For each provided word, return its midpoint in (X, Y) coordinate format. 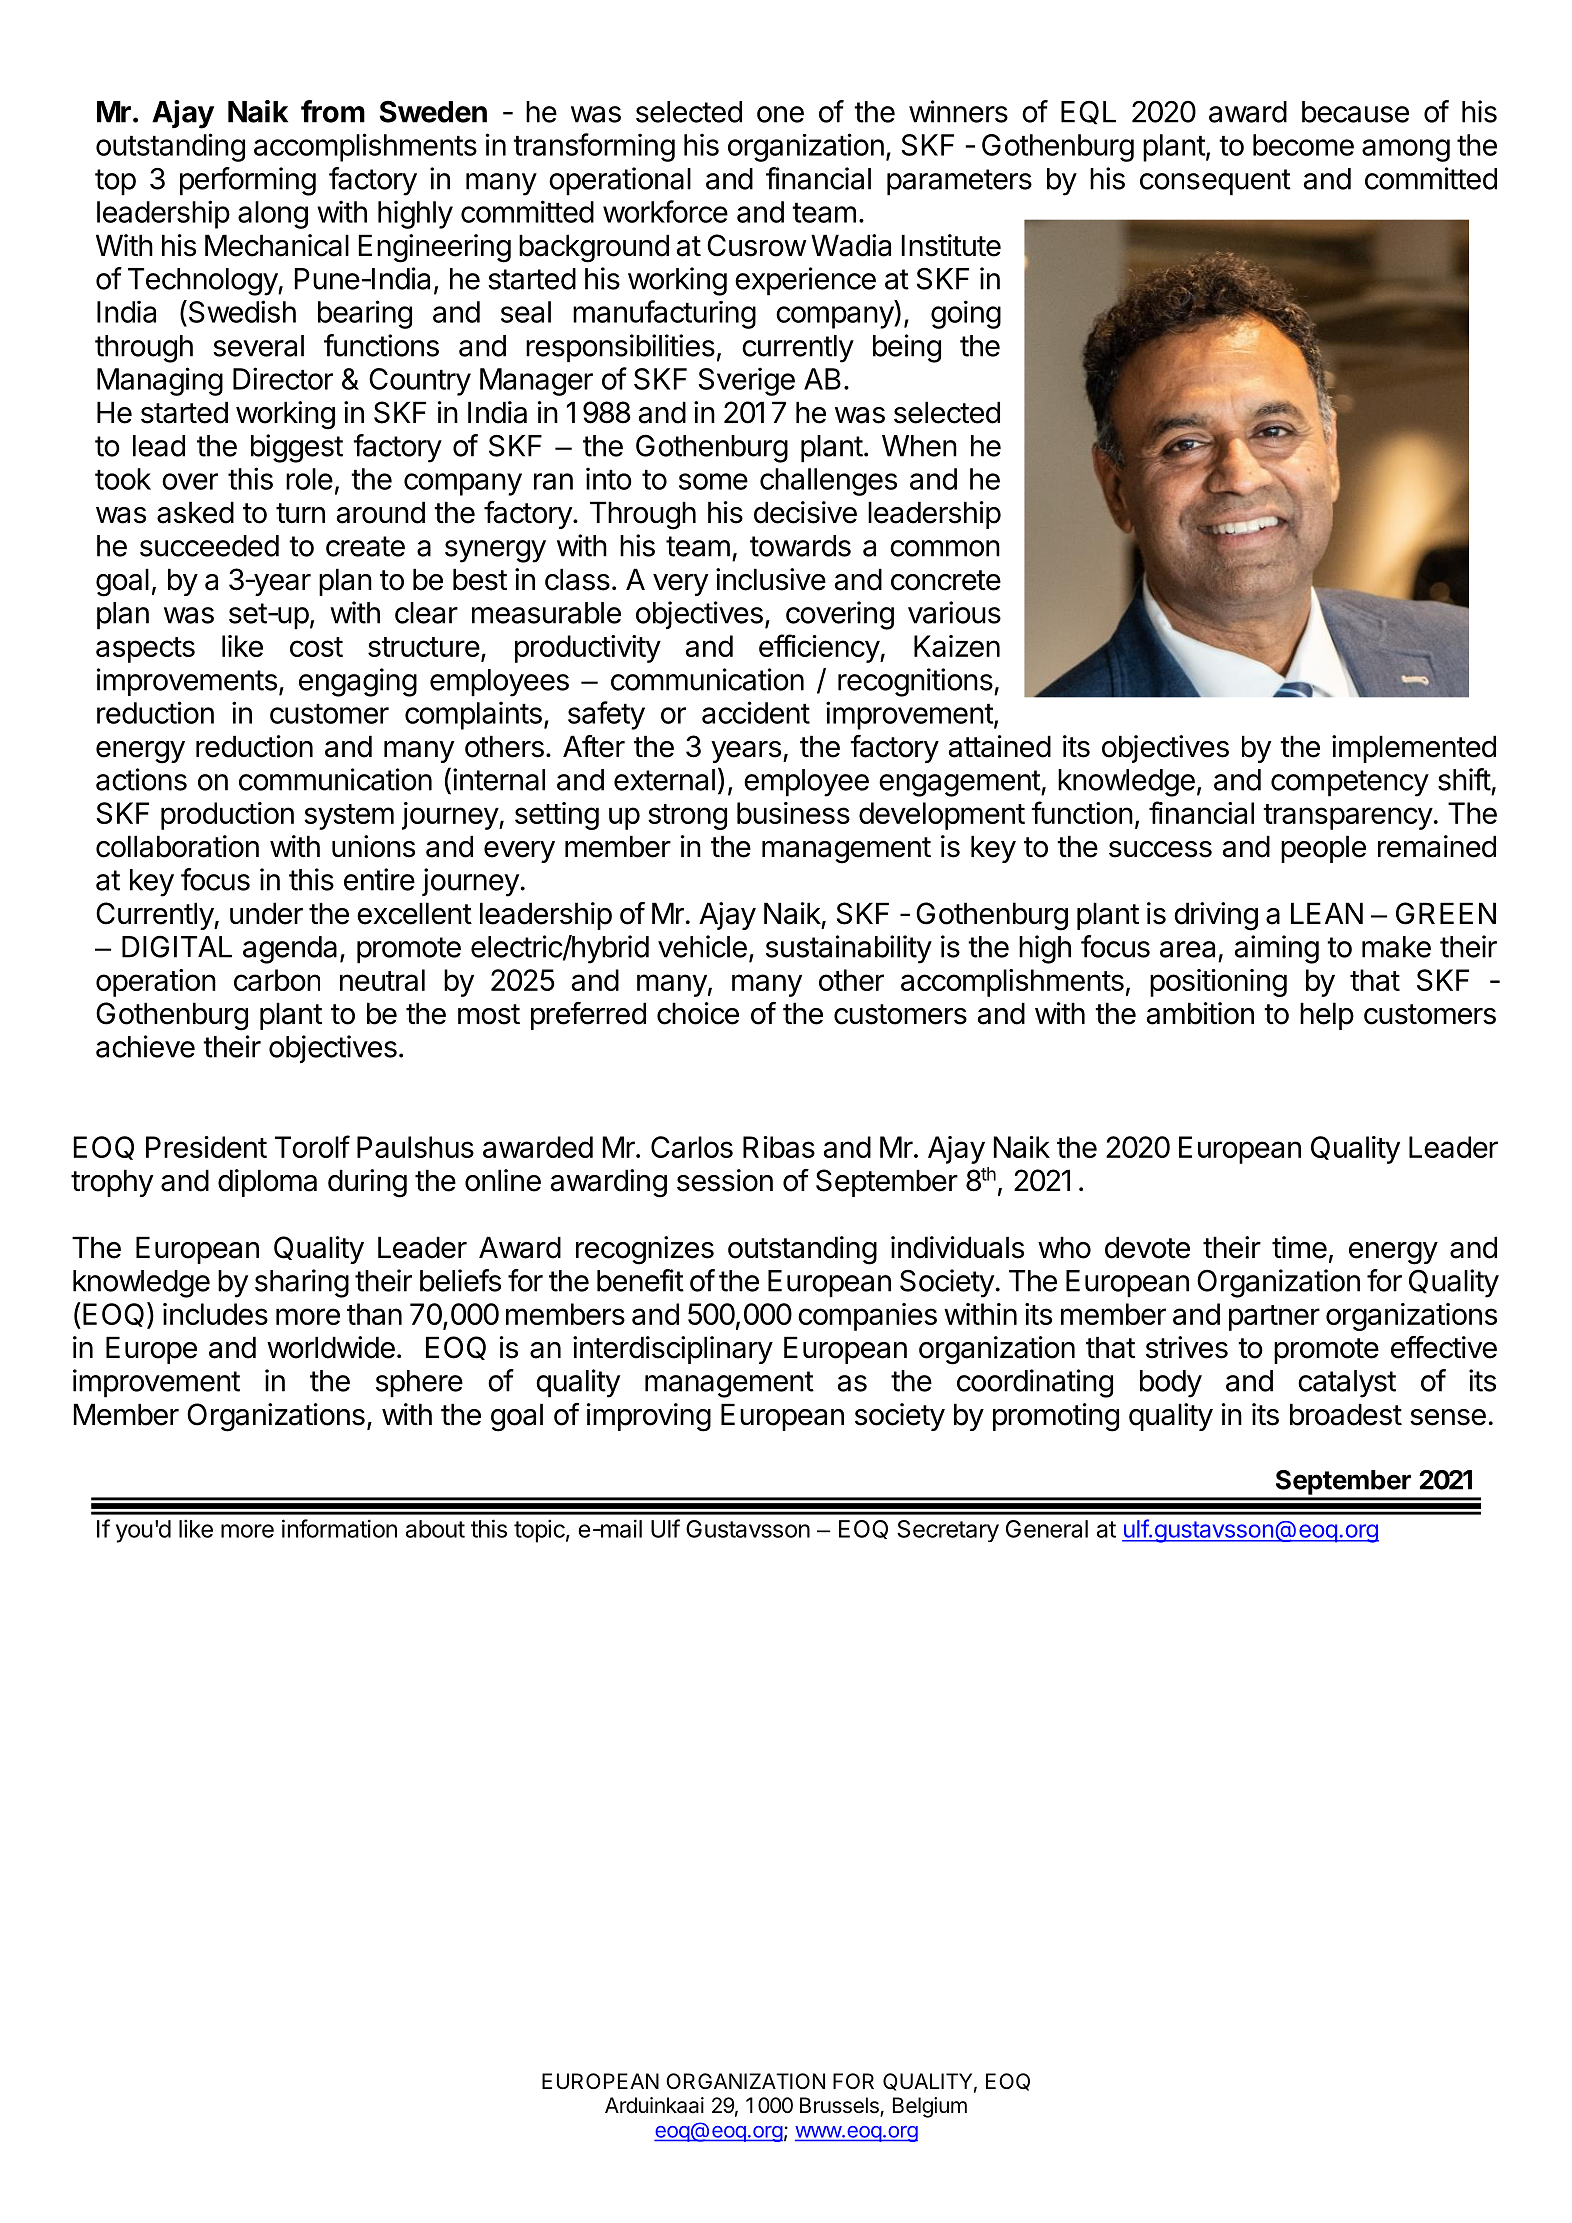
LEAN (1327, 913)
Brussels (840, 2106)
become (1303, 145)
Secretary (948, 1531)
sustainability (849, 949)
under (266, 913)
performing (248, 181)
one (780, 114)
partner (1274, 1318)
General (1047, 1529)
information (339, 1528)
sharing (302, 1283)
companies (867, 1317)
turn (300, 513)
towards (800, 546)
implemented (1414, 749)
